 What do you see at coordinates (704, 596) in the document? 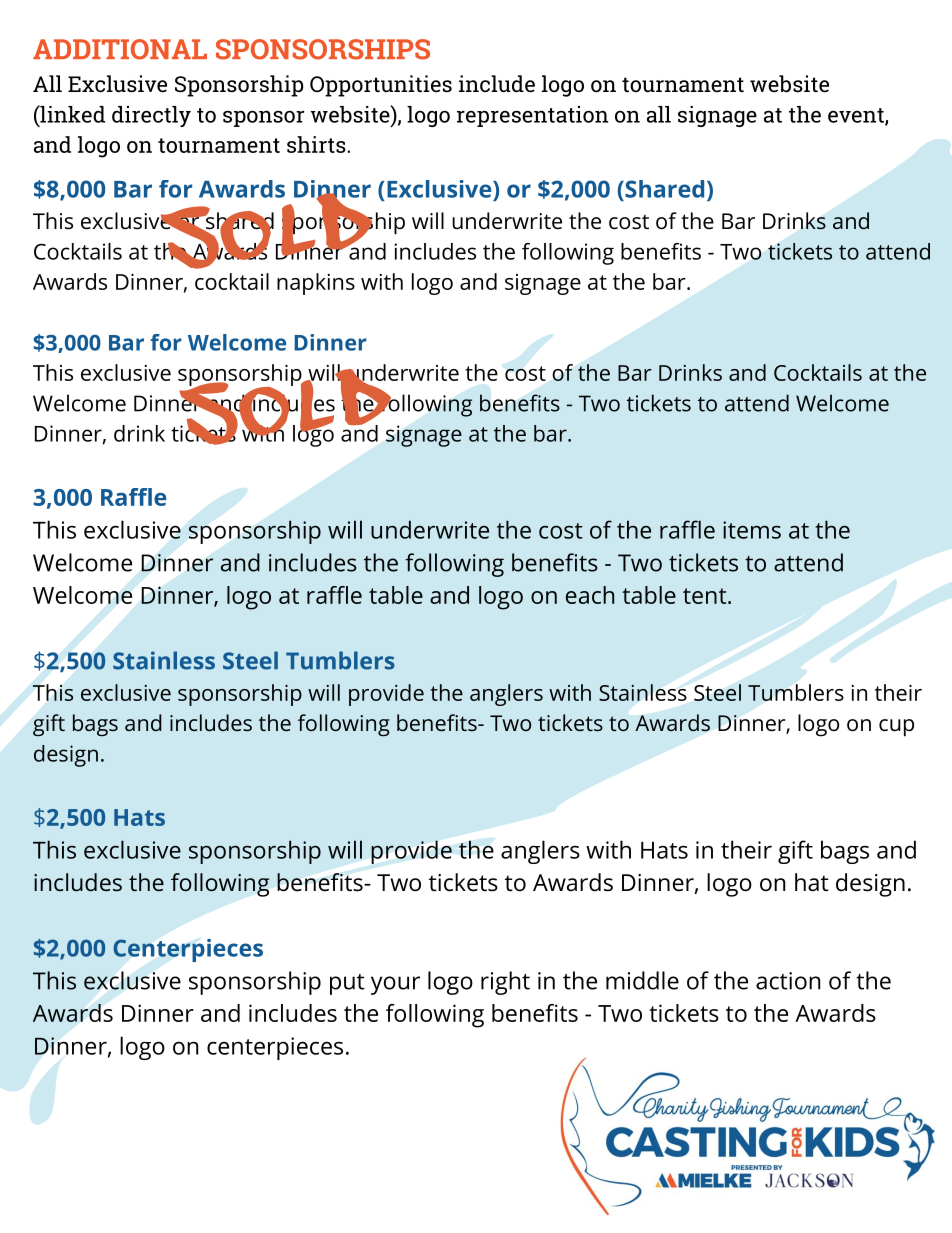
I see `tent` at bounding box center [704, 596].
